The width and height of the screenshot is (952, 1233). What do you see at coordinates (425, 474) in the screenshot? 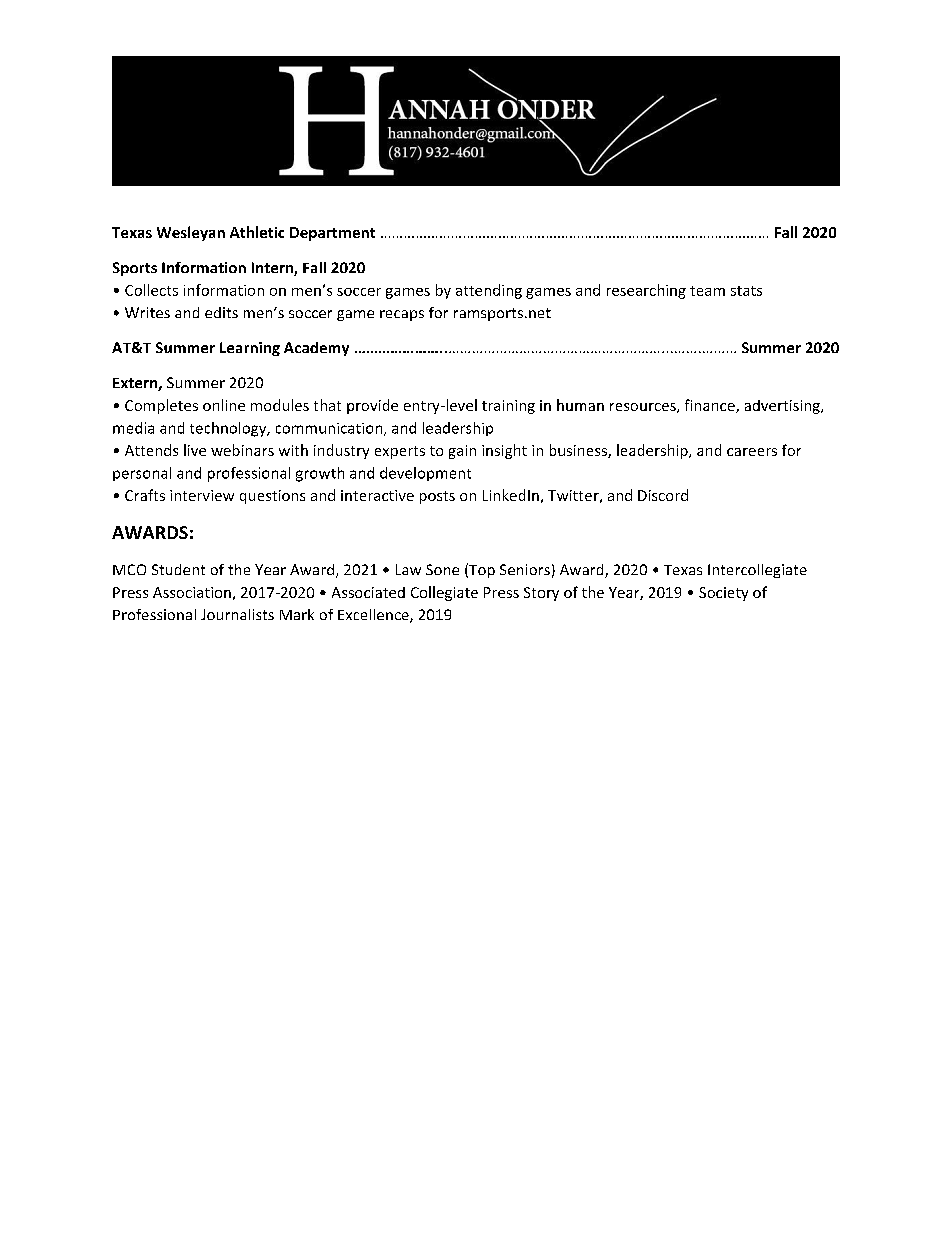
I see `development` at bounding box center [425, 474].
